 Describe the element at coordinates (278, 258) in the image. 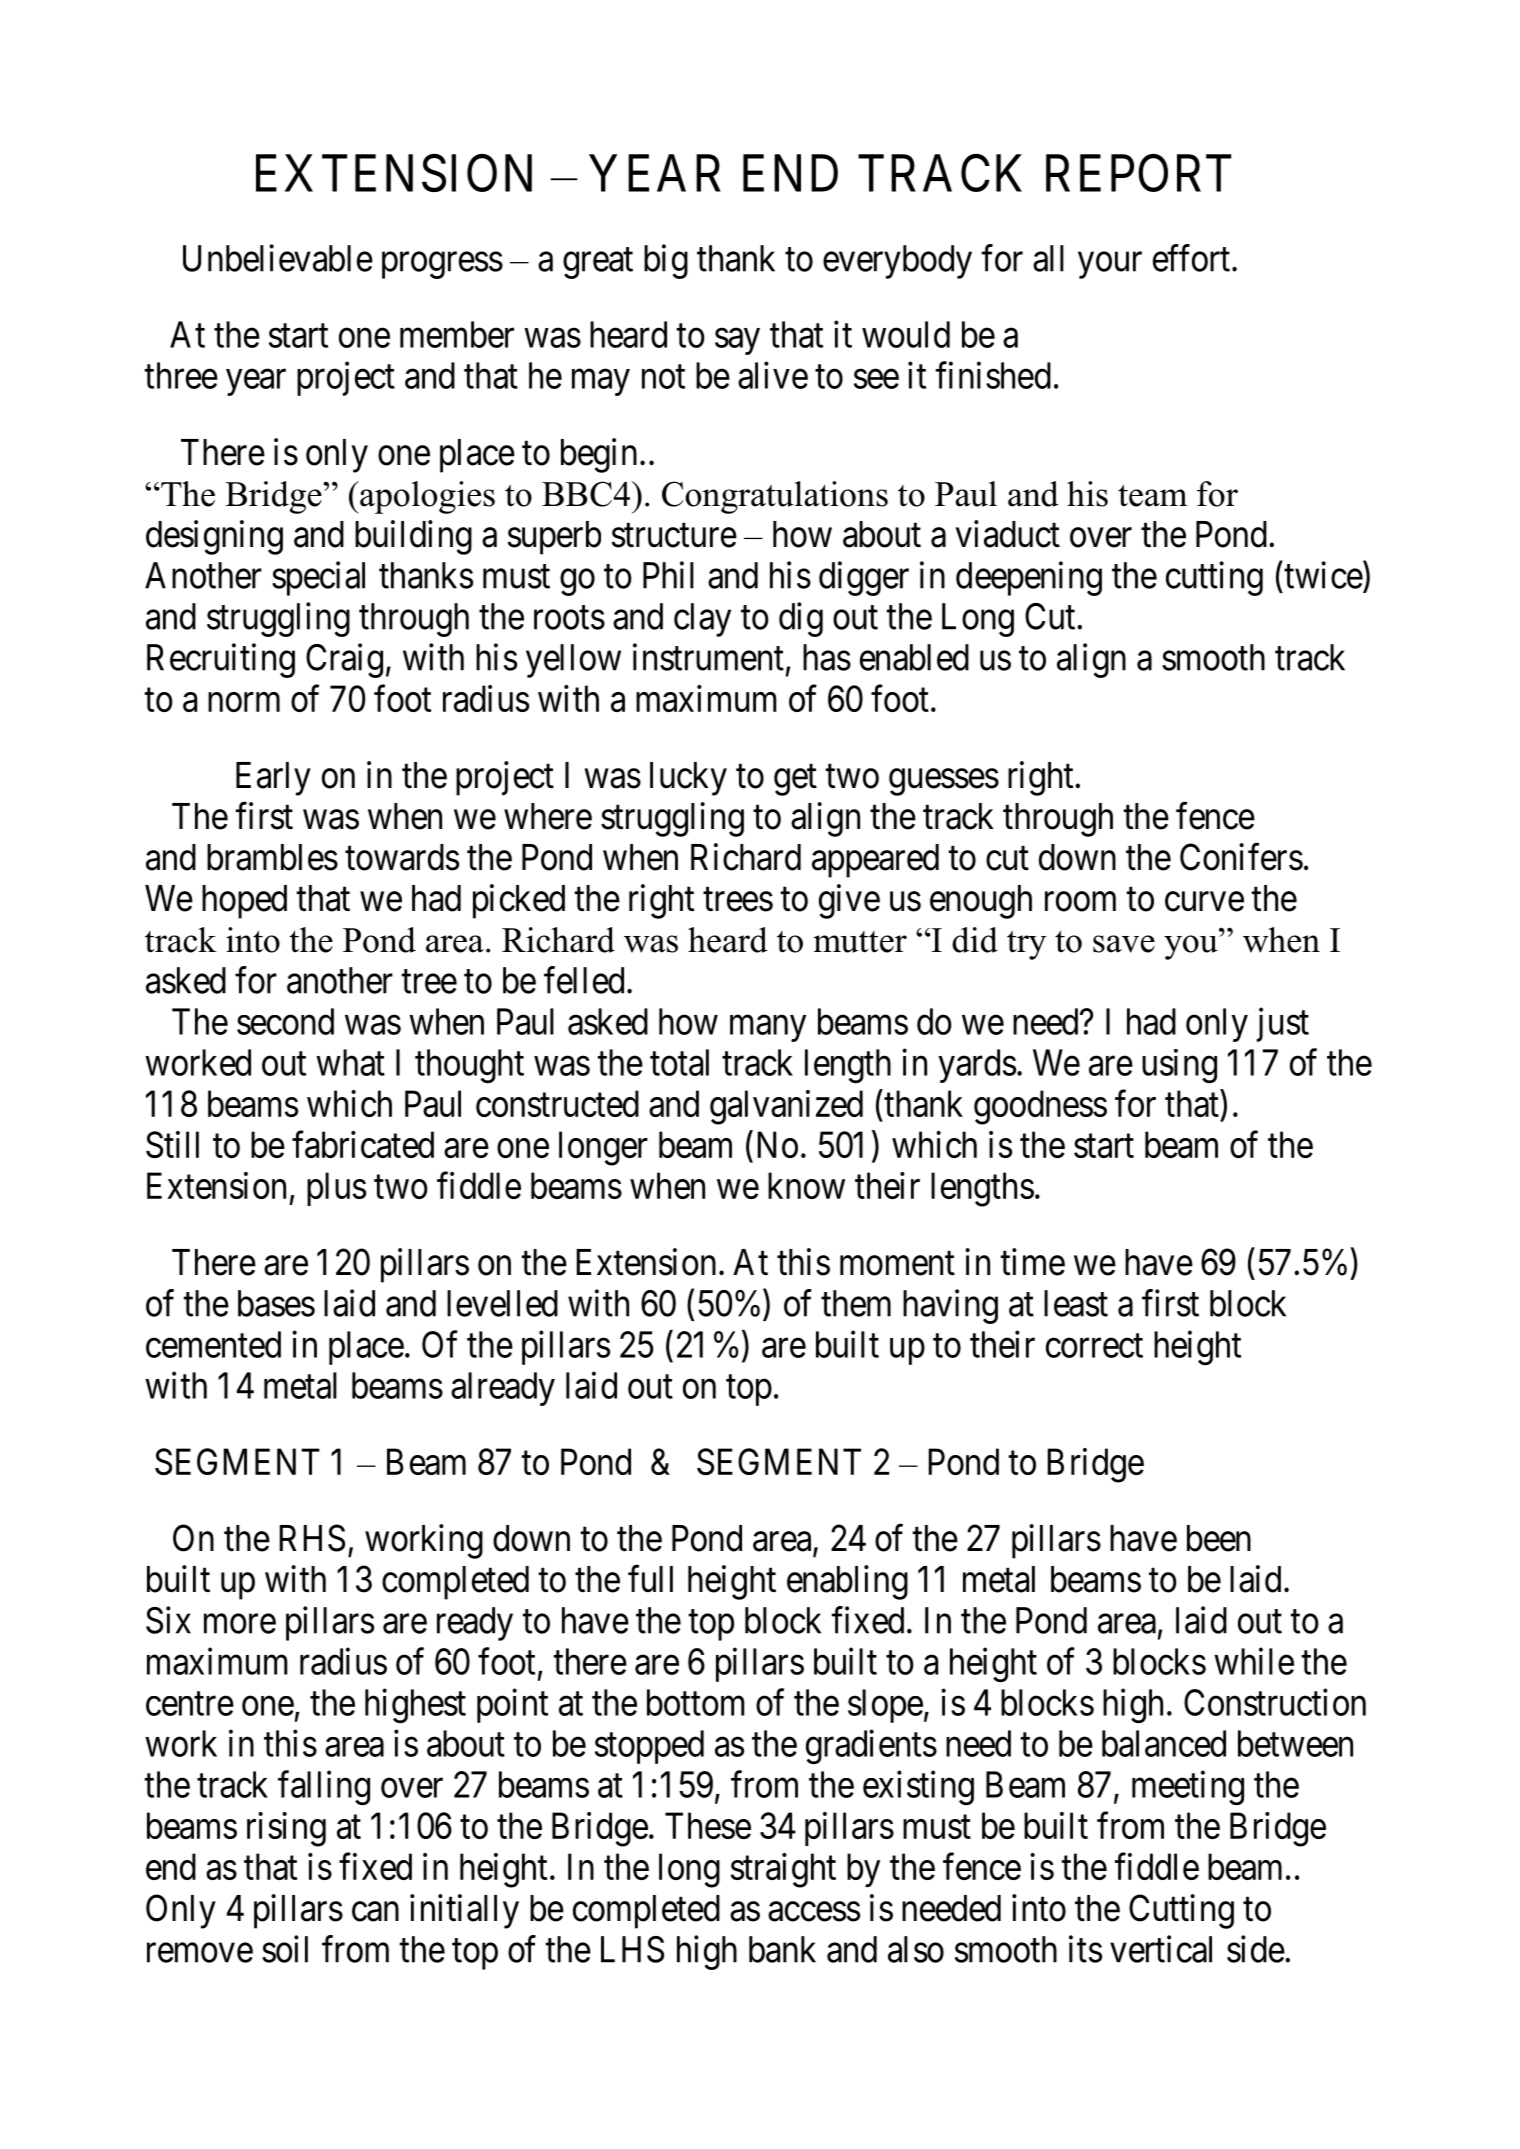

I see `Unbelievable` at that location.
